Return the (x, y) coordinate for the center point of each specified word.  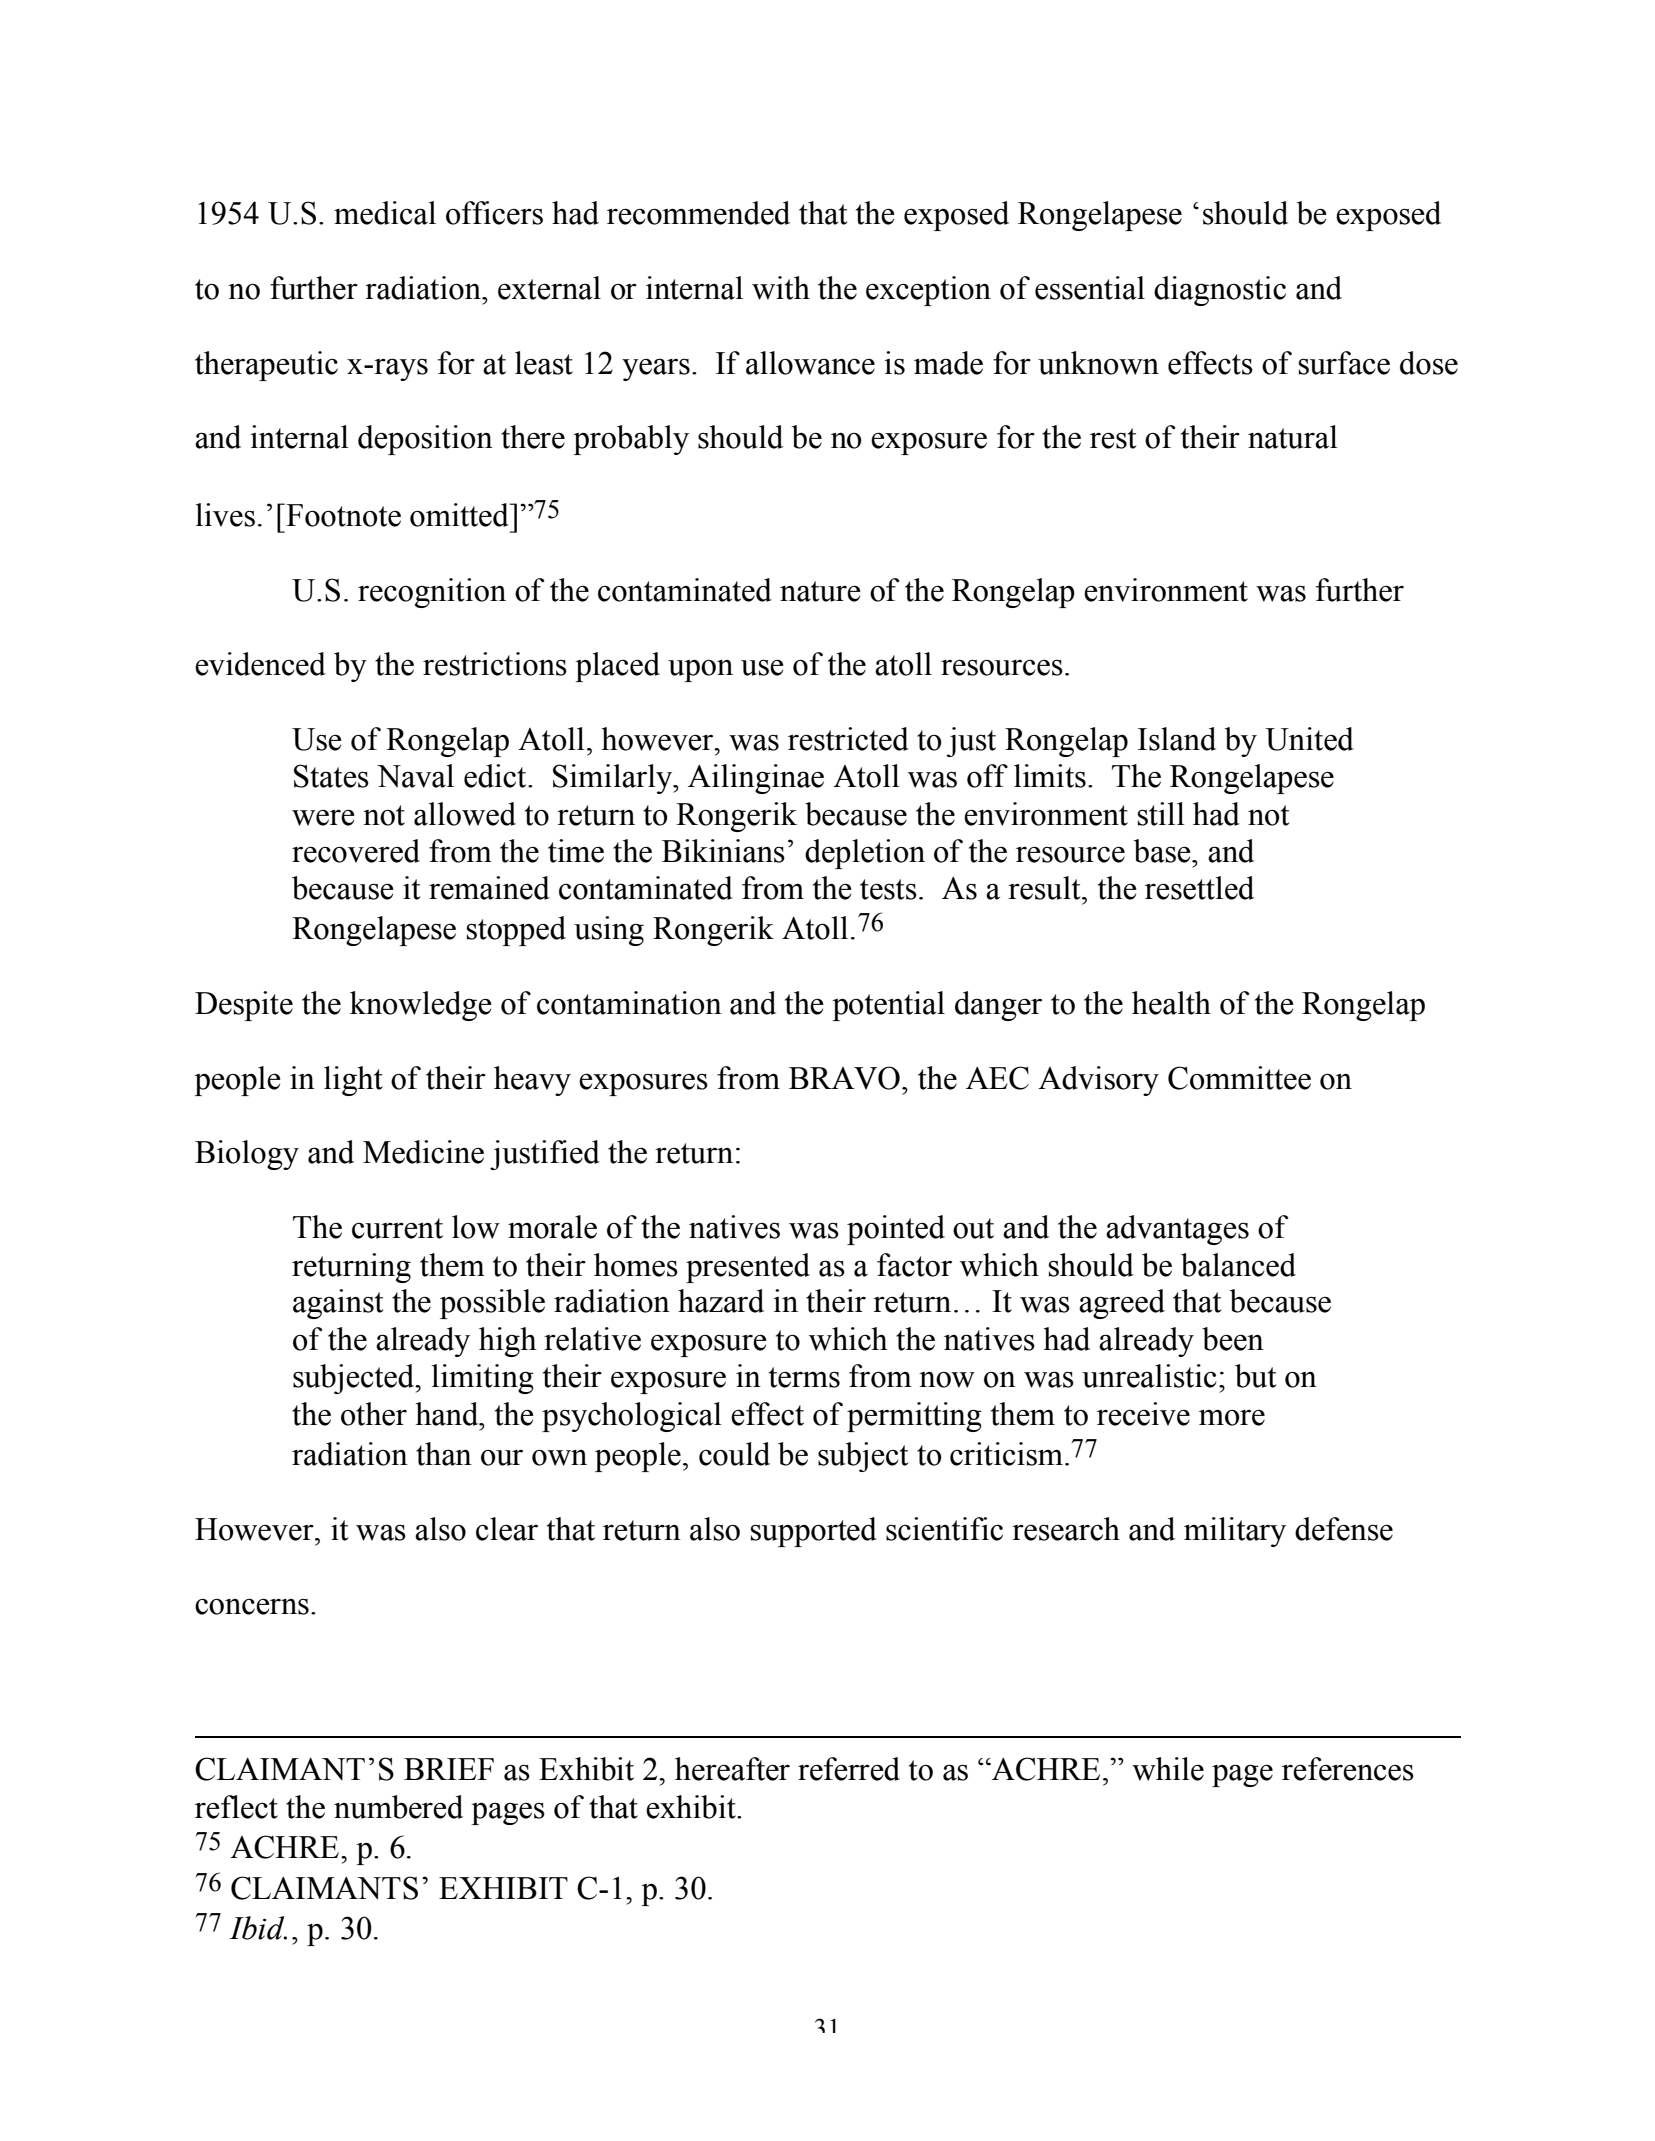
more (1232, 1418)
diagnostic (1220, 291)
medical (385, 213)
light (353, 1081)
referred (849, 1769)
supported (814, 1532)
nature (820, 591)
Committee (1239, 1078)
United (1309, 739)
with (781, 288)
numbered (398, 1807)
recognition (432, 593)
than (444, 1454)
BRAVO (844, 1078)
